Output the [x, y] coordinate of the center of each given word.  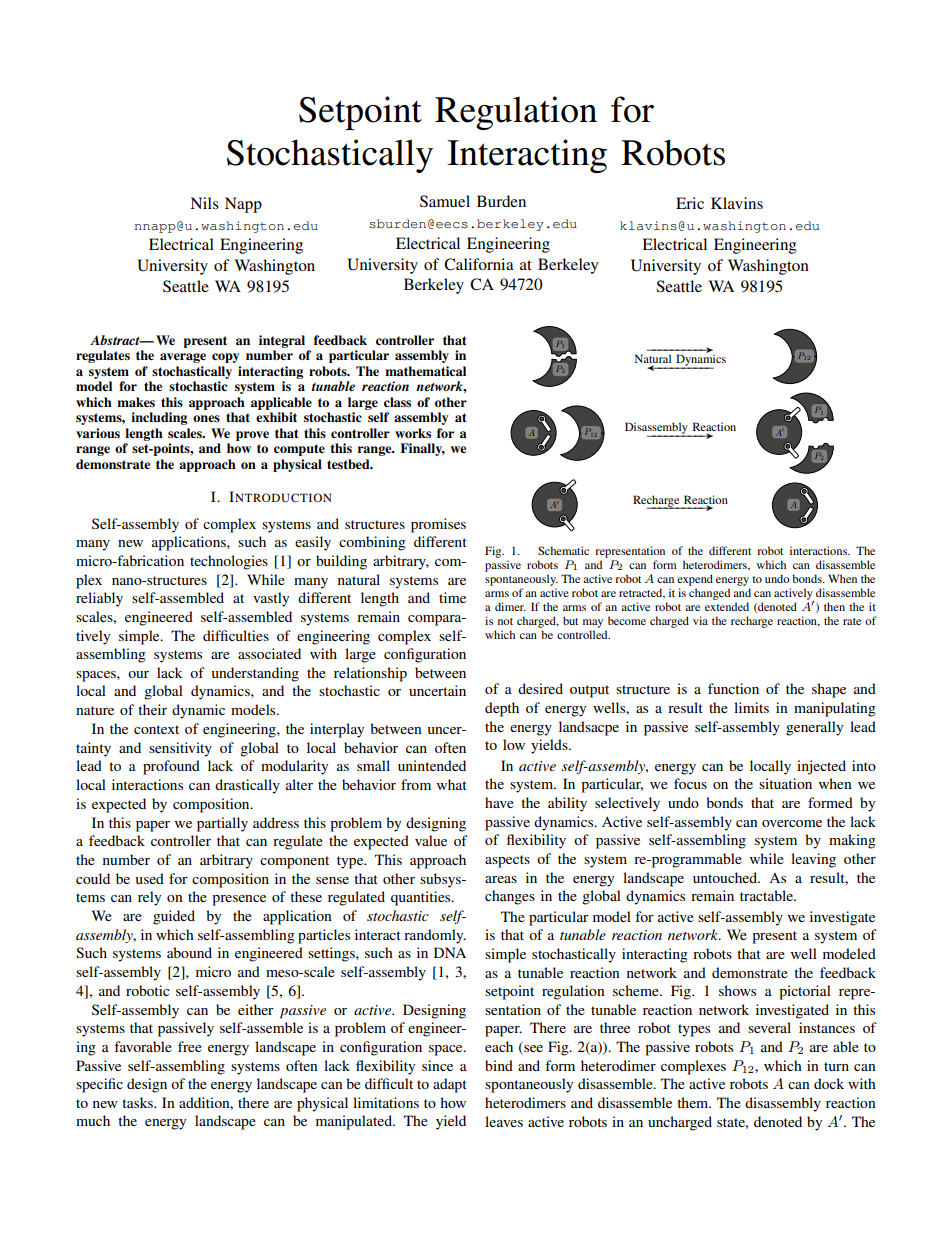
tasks [138, 1102]
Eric [690, 203]
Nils [204, 203]
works [413, 433]
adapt [450, 1085]
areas [501, 879]
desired [540, 688]
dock [829, 1083]
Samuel [445, 201]
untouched [726, 877]
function [733, 688]
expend [695, 580]
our [138, 674]
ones [206, 418]
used [149, 878]
